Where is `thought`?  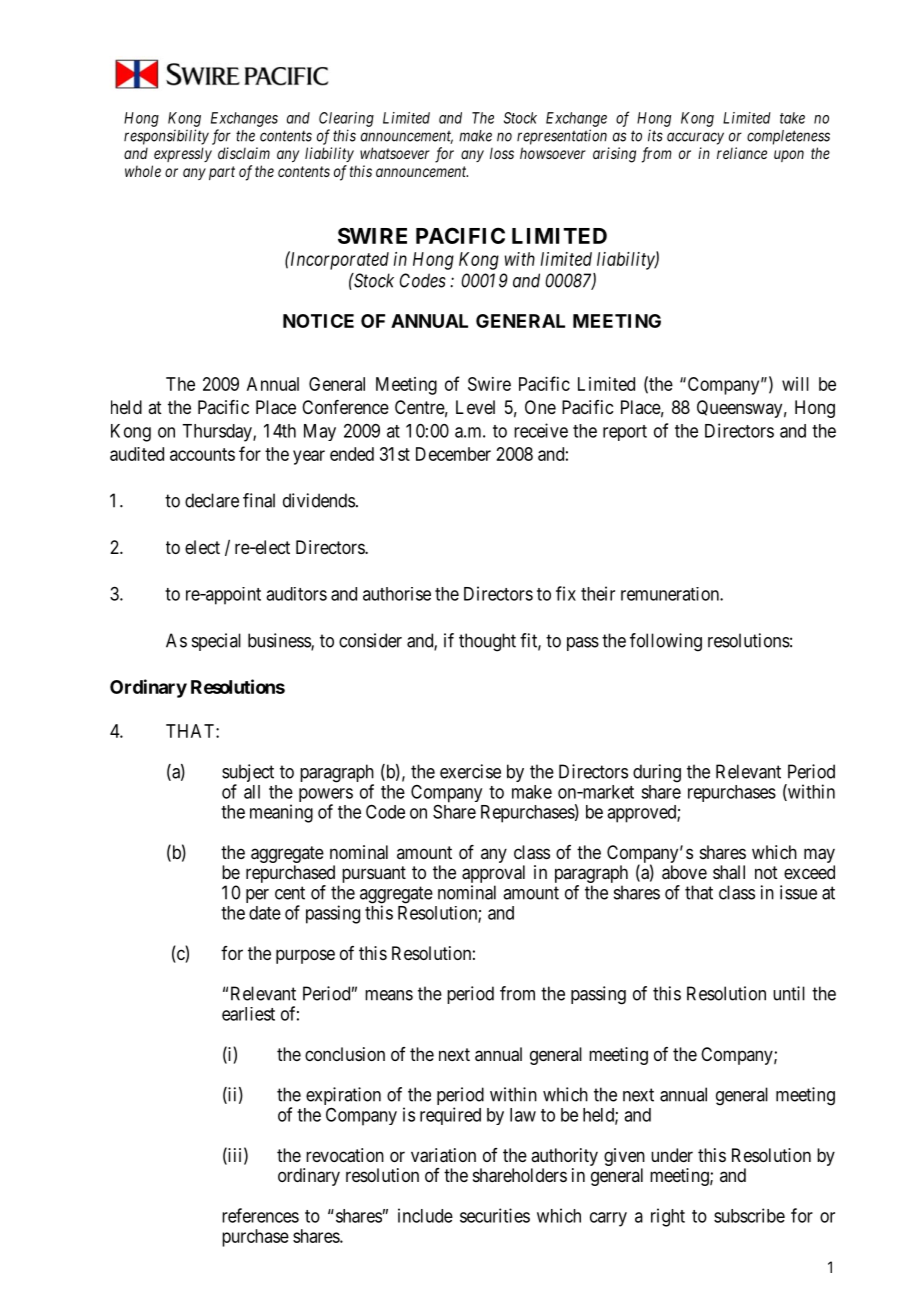 thought is located at coordinates (487, 642).
